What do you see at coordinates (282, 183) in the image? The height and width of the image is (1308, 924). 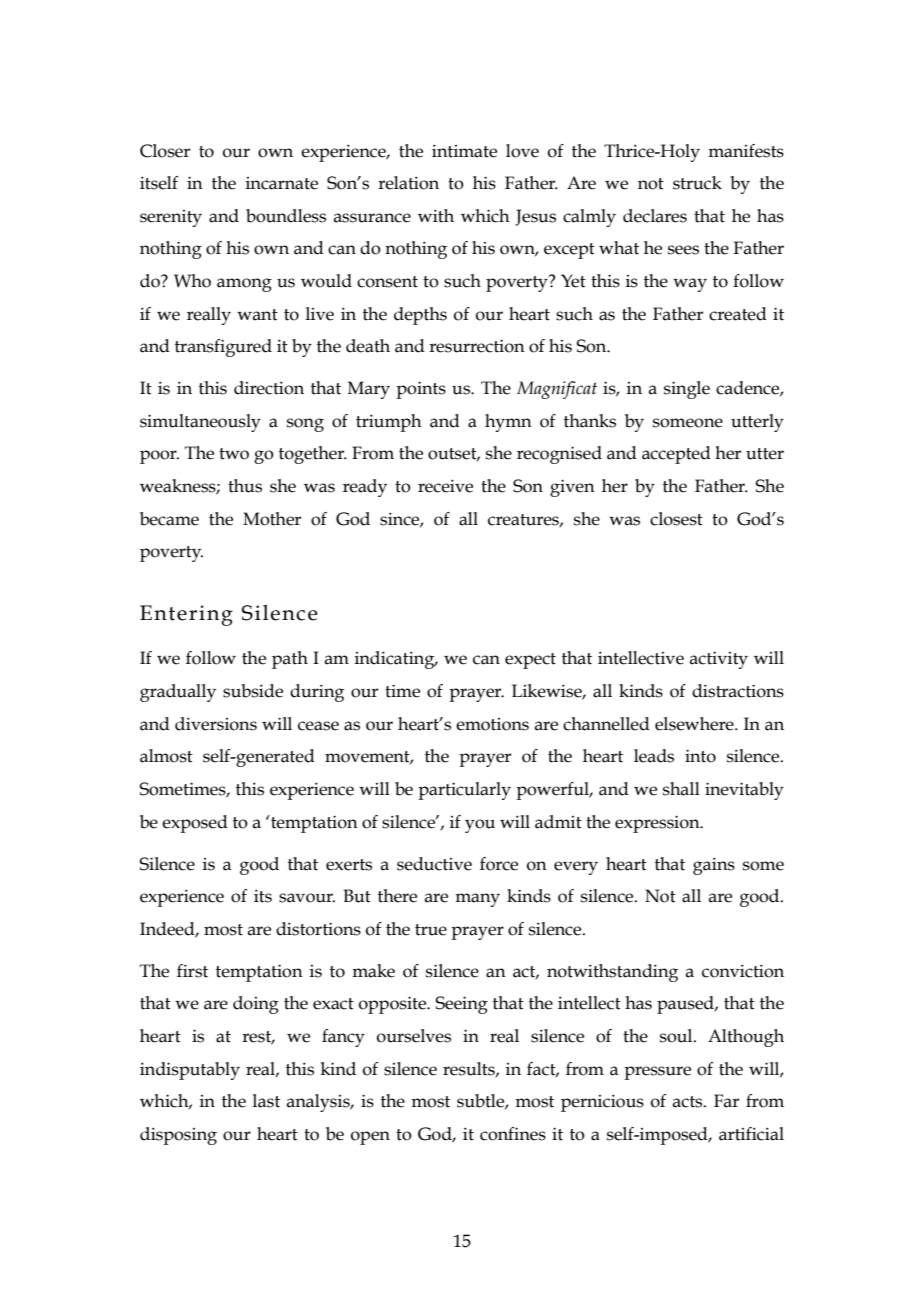 I see `incarnate` at bounding box center [282, 183].
